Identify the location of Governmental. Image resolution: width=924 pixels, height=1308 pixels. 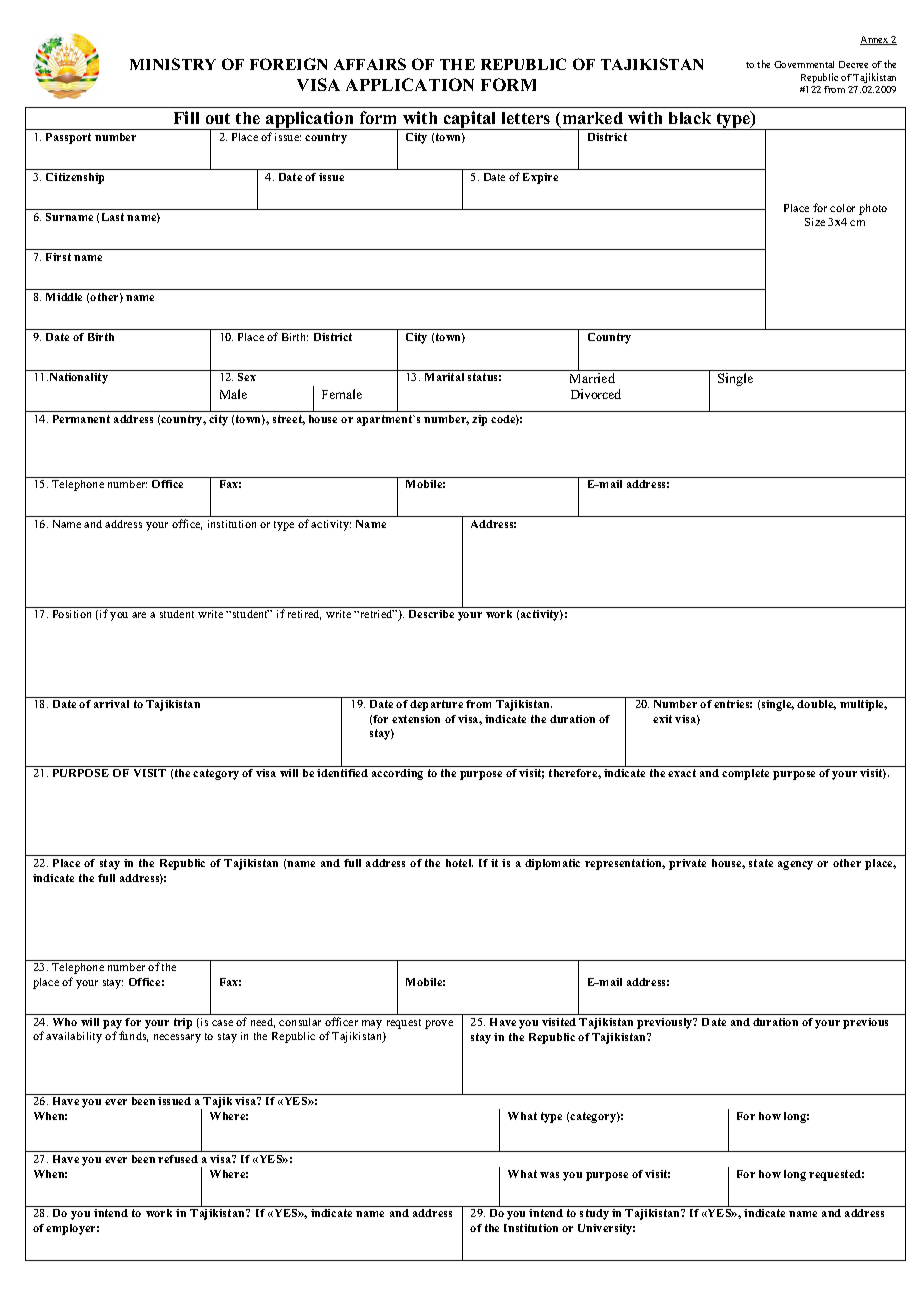
(804, 64).
